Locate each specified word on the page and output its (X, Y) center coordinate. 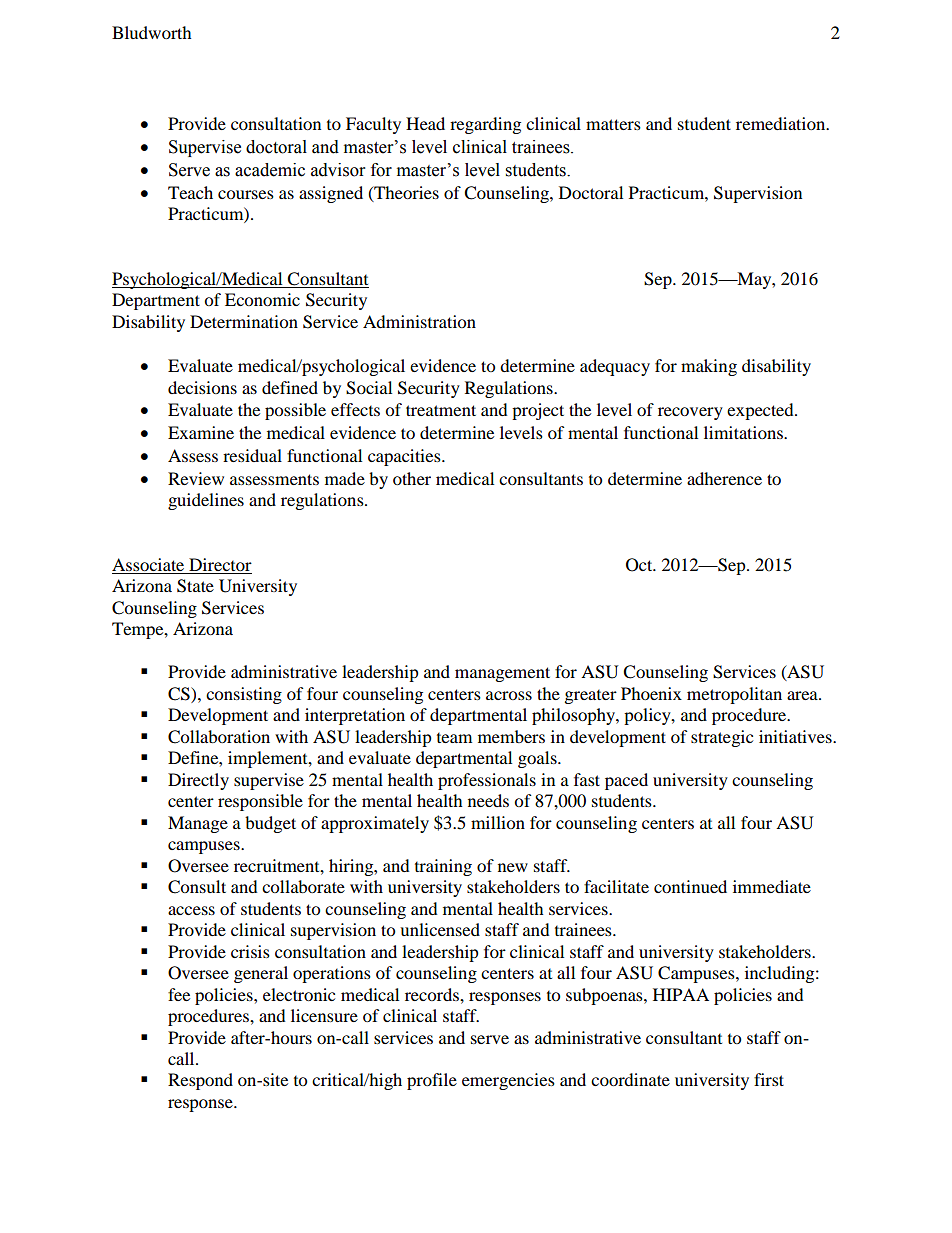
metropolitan (734, 695)
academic (270, 170)
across (509, 695)
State (195, 586)
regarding (485, 125)
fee (179, 994)
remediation (782, 123)
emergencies (508, 1081)
